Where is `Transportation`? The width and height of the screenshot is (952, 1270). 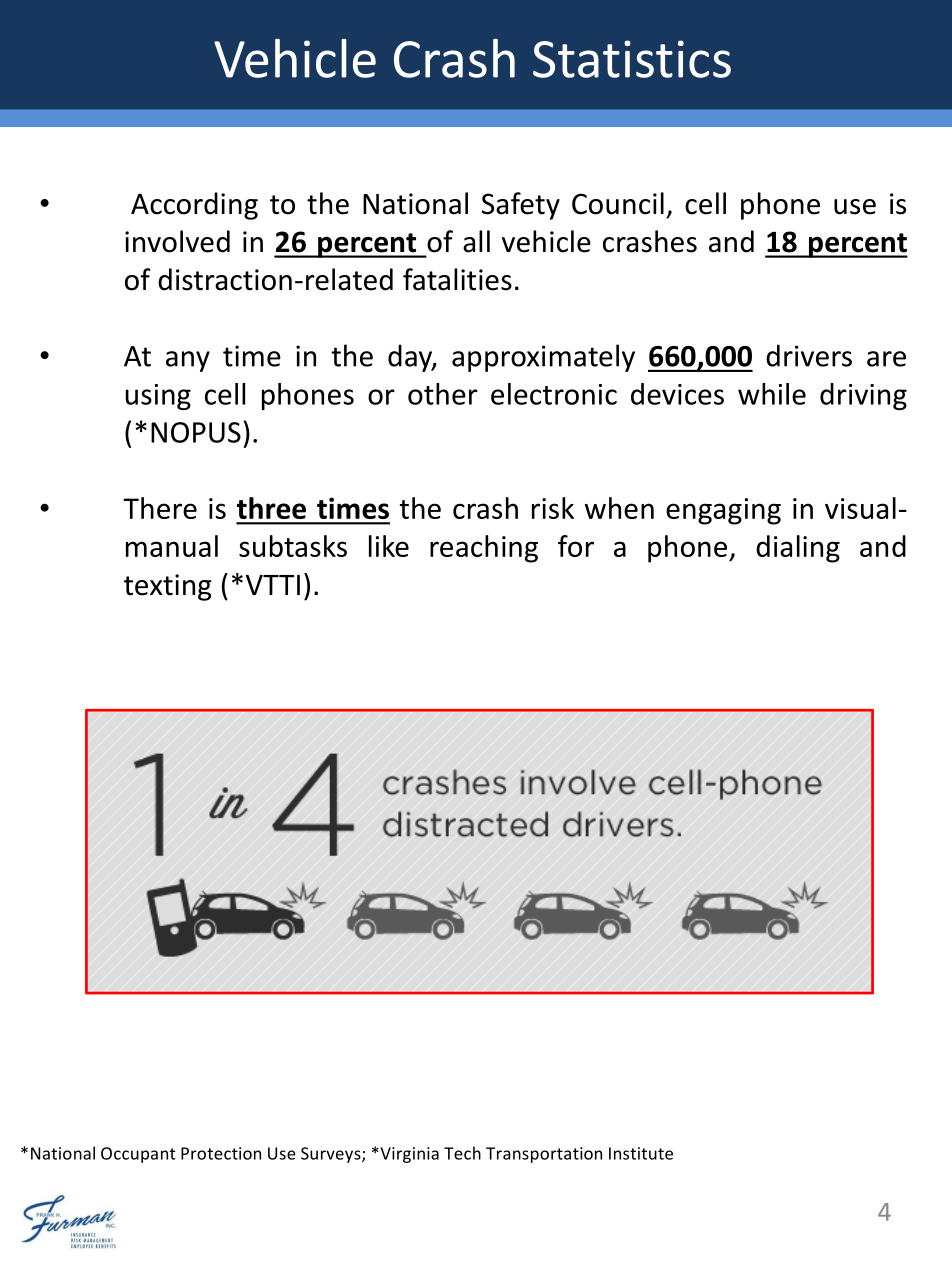
Transportation is located at coordinates (544, 1155).
